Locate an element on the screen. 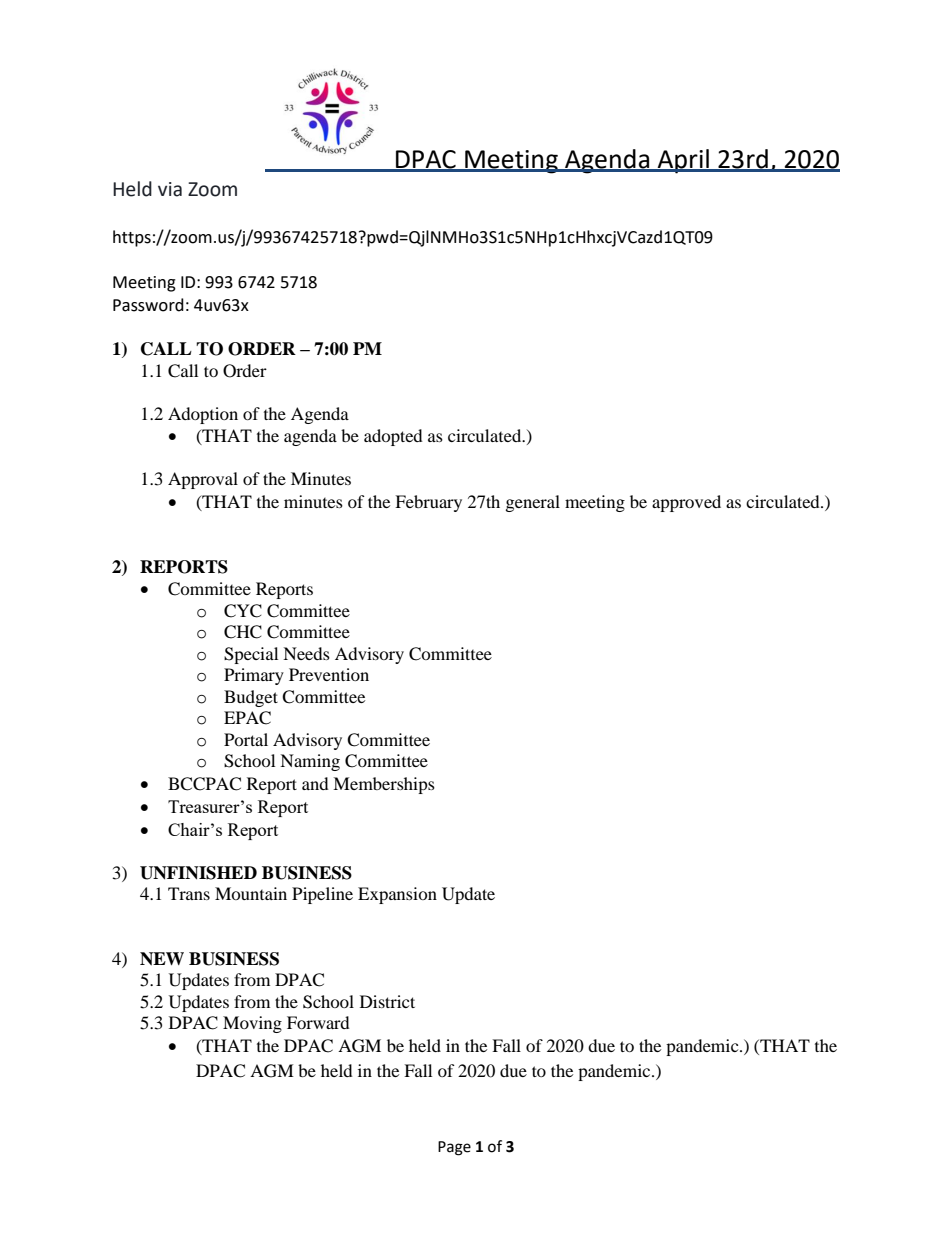  via is located at coordinates (170, 189).
